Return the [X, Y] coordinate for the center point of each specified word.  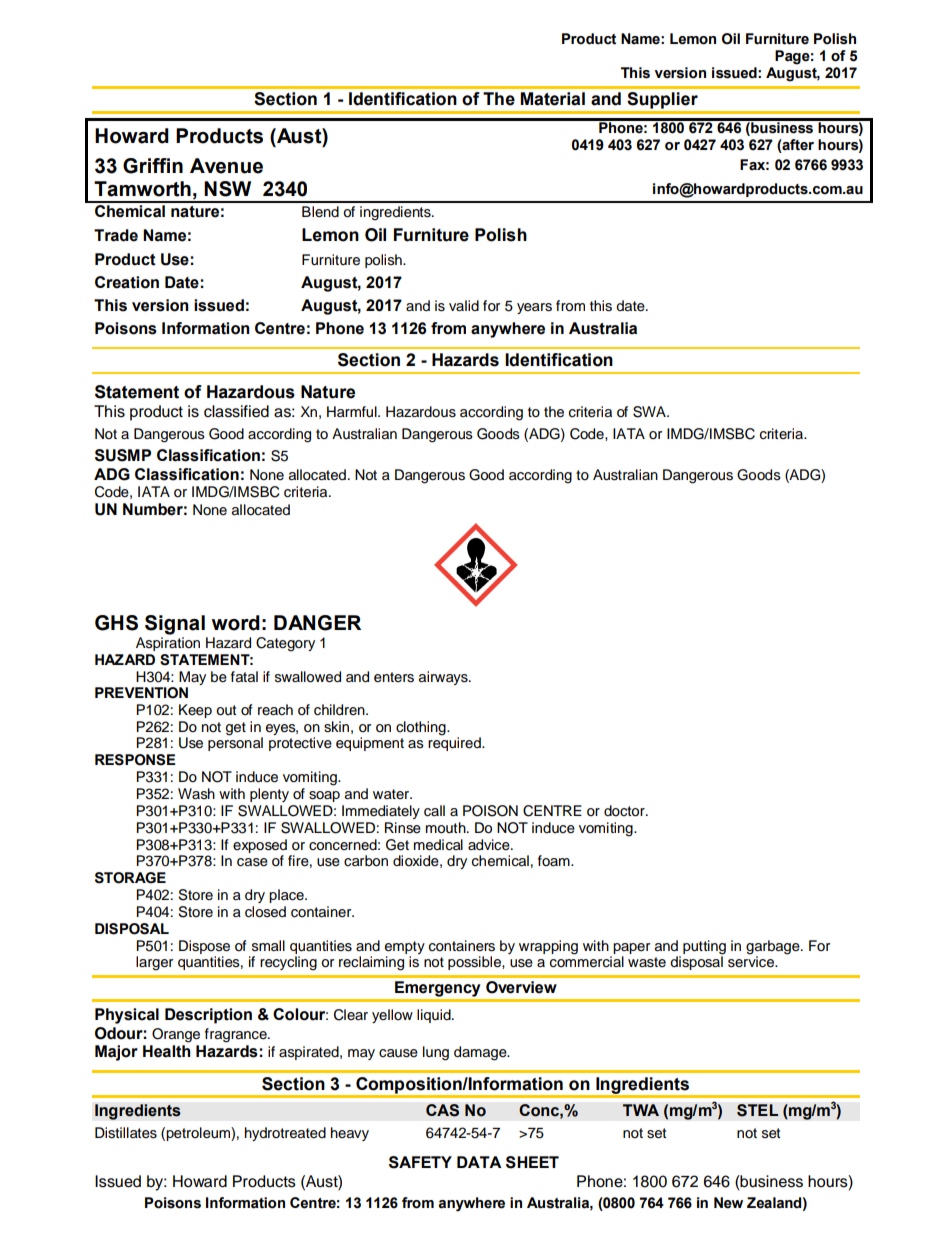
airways [444, 678]
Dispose [204, 947]
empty [405, 947]
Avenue [226, 166]
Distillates [126, 1133]
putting [704, 947]
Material [552, 99]
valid [464, 305]
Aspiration [168, 642]
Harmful [353, 412]
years [534, 308]
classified [236, 411]
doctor [625, 811]
